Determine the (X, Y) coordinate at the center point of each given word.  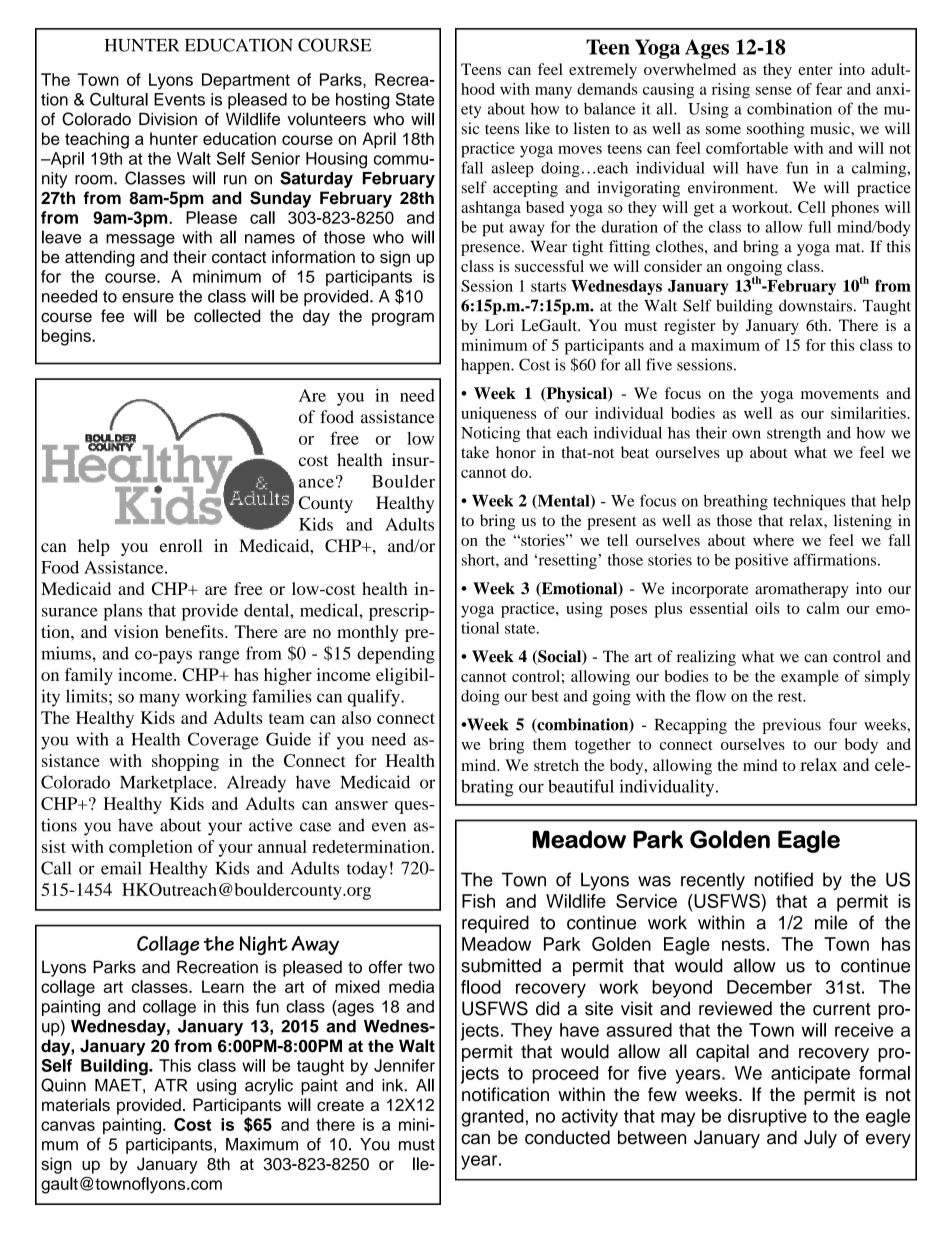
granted (492, 1118)
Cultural (119, 99)
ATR (171, 1085)
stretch (556, 765)
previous (792, 726)
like (537, 128)
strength (794, 434)
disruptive (767, 1118)
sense (774, 90)
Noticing (491, 434)
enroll (181, 545)
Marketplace (167, 784)
